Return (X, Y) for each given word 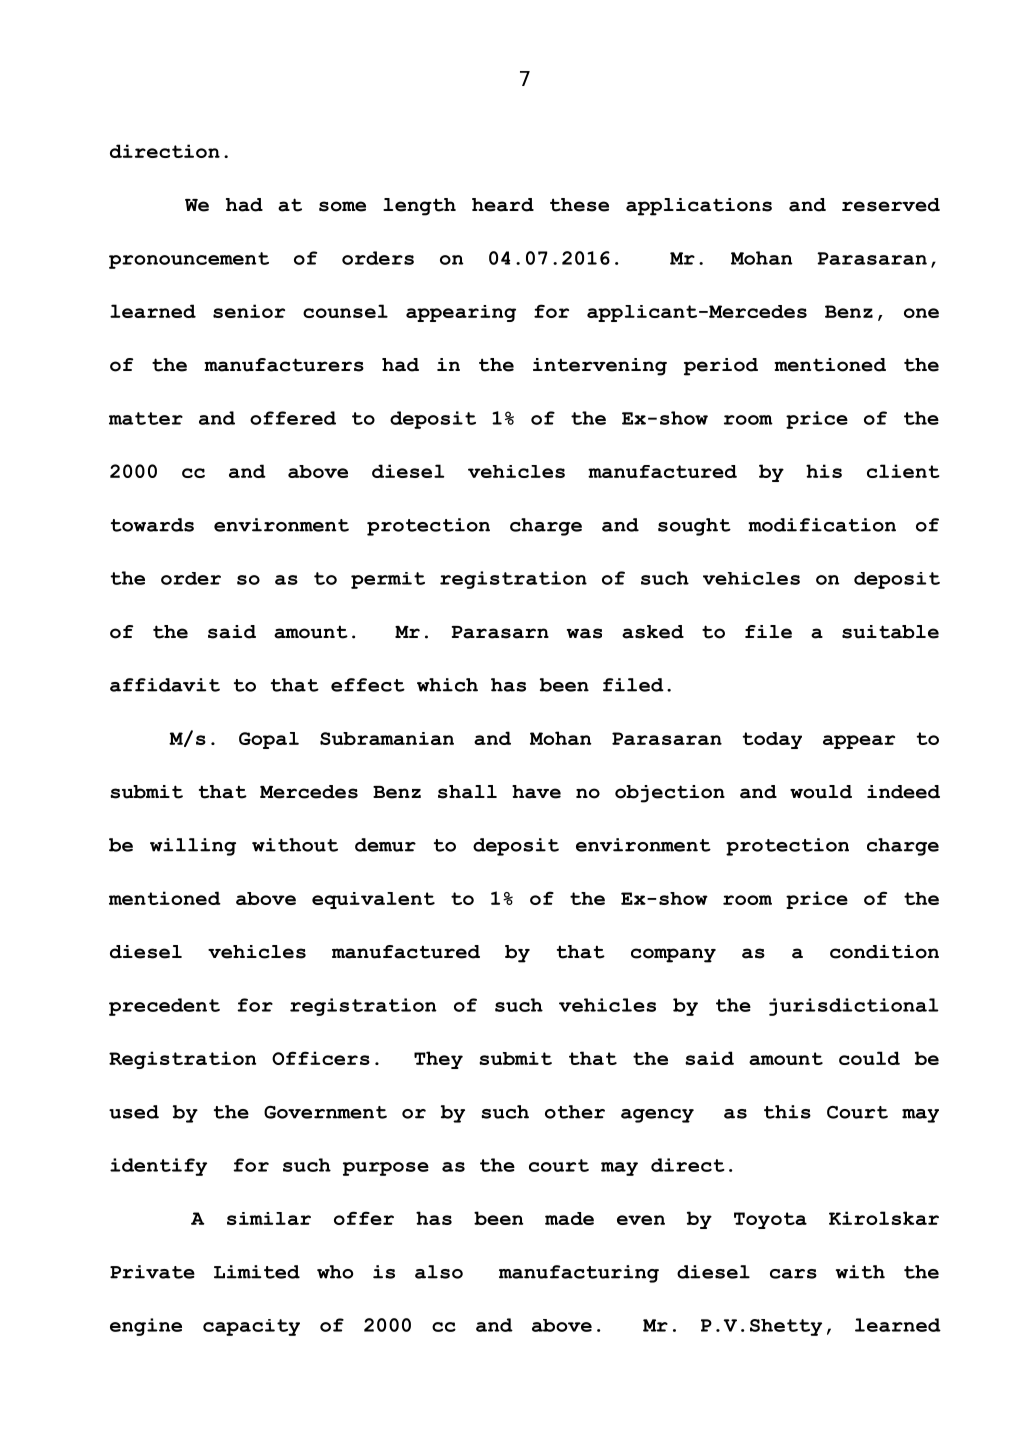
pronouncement (189, 260)
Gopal (269, 740)
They (438, 1060)
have (536, 792)
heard (503, 205)
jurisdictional (854, 1007)
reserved (891, 205)
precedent (164, 1007)
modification (822, 525)
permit (388, 580)
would (821, 792)
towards (152, 525)
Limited (257, 1272)
